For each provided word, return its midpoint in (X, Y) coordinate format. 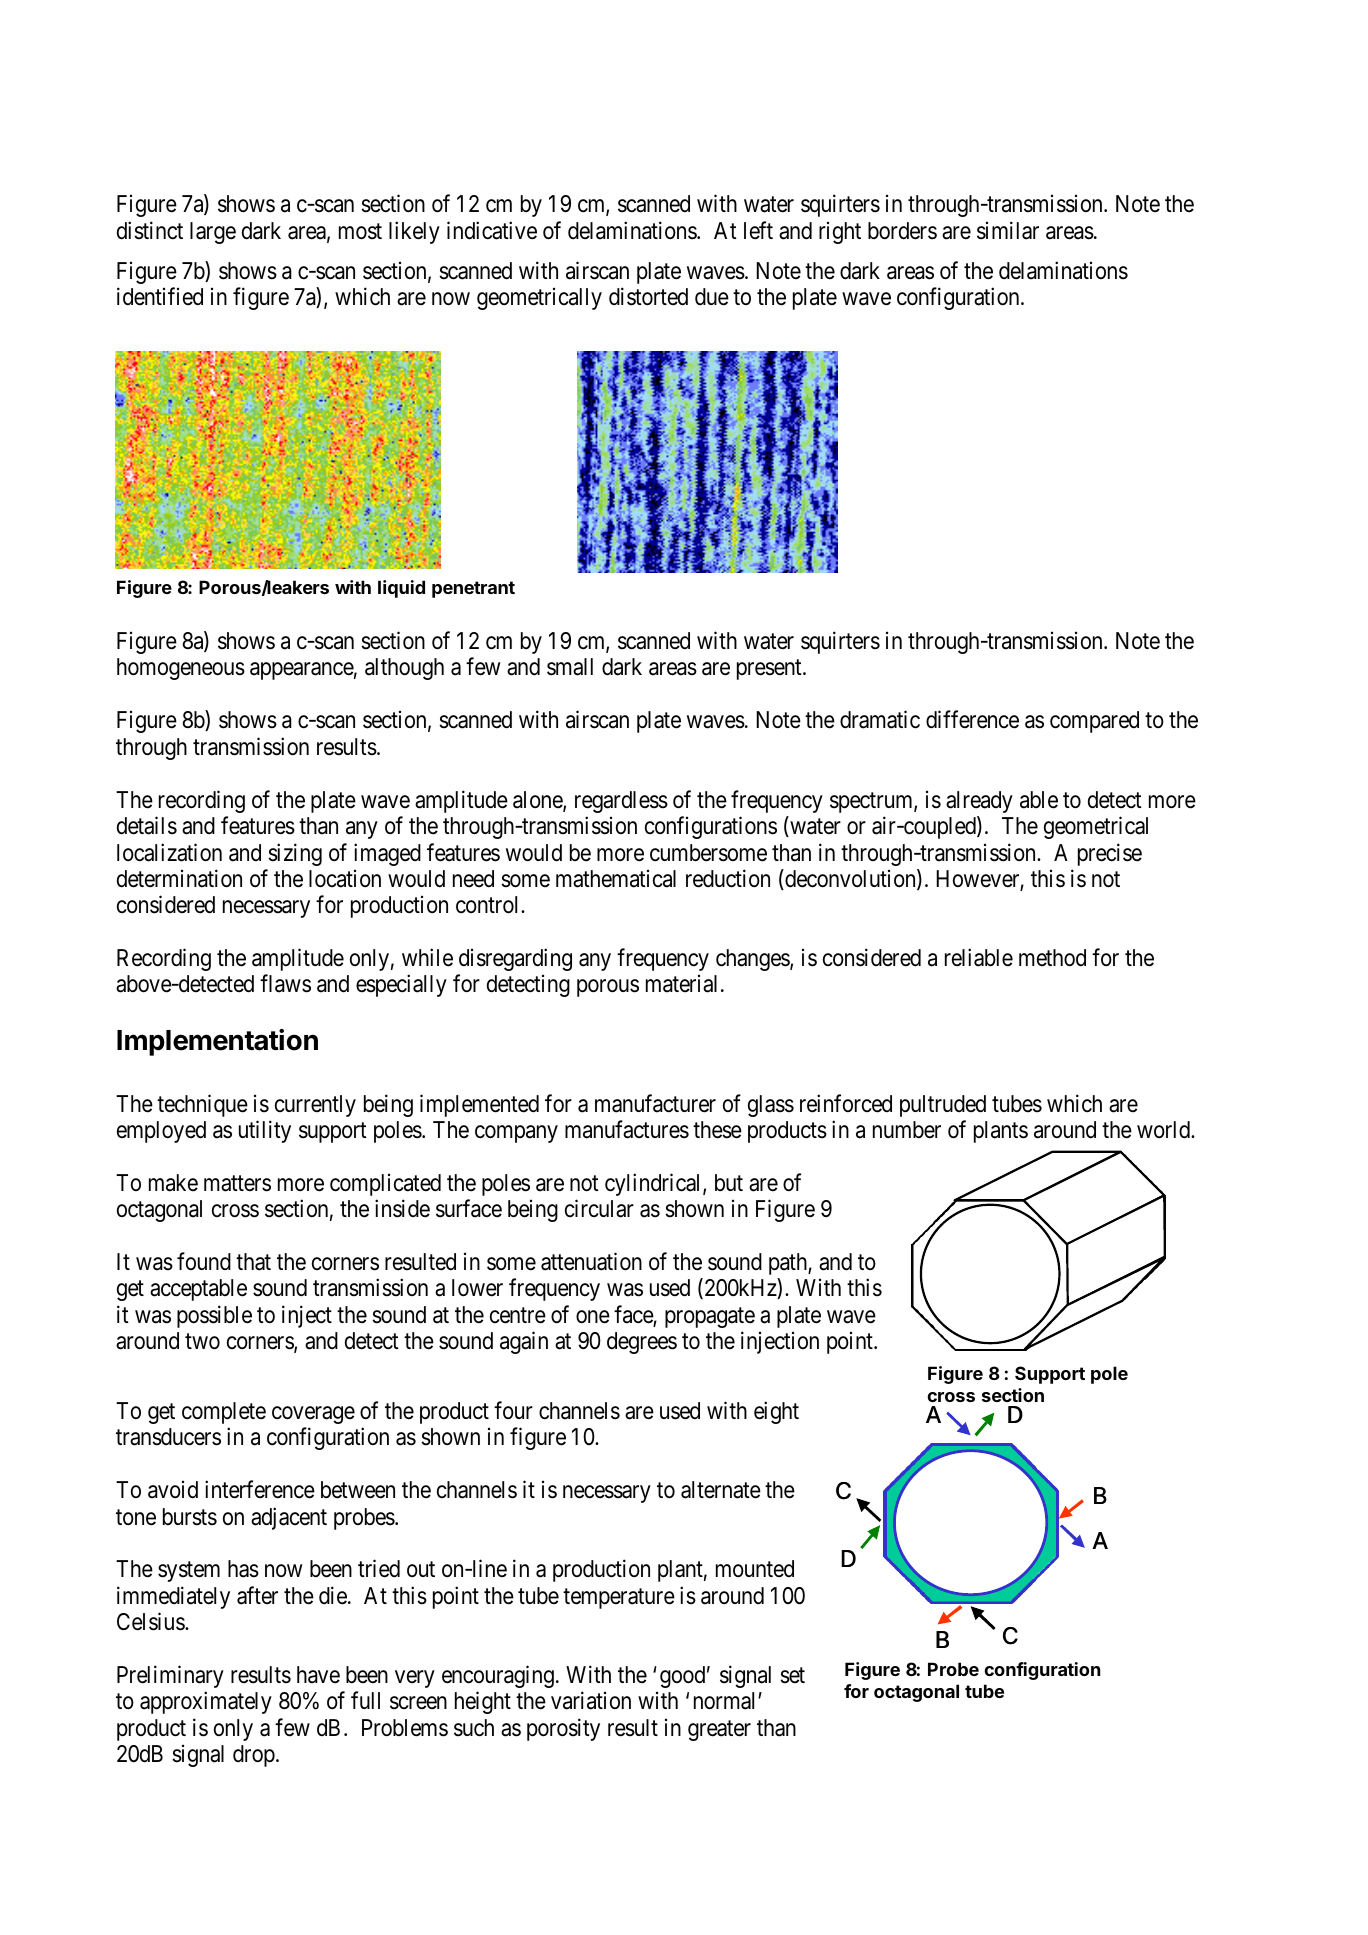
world (1164, 1130)
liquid (401, 589)
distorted (648, 296)
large (213, 233)
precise (1110, 854)
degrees (642, 1343)
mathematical (616, 879)
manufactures (627, 1129)
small (570, 667)
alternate (721, 1490)
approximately (206, 1703)
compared (1094, 722)
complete (224, 1413)
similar (1008, 230)
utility (265, 1131)
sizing (295, 854)
